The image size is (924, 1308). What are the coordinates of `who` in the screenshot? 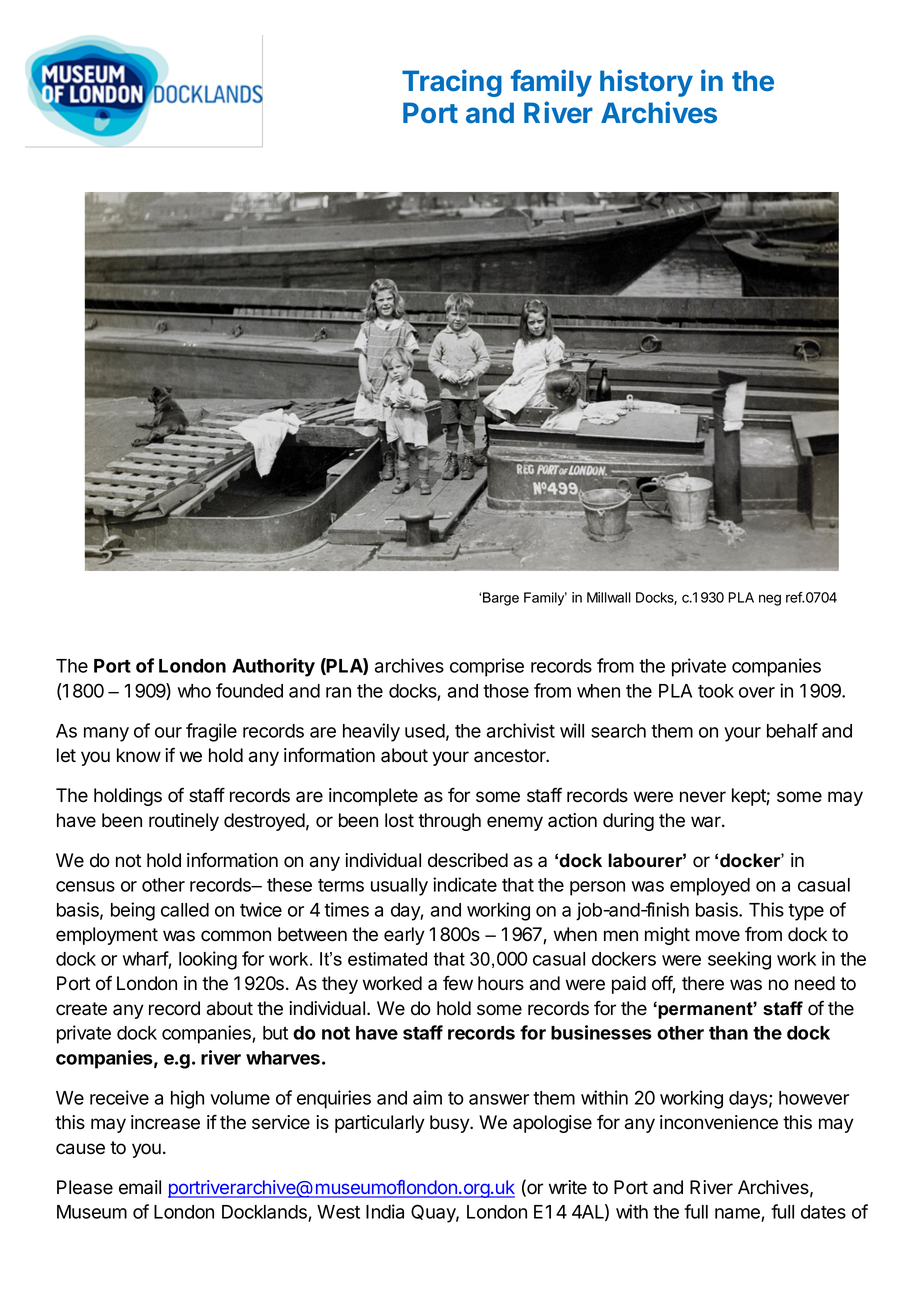 It's located at (194, 691).
